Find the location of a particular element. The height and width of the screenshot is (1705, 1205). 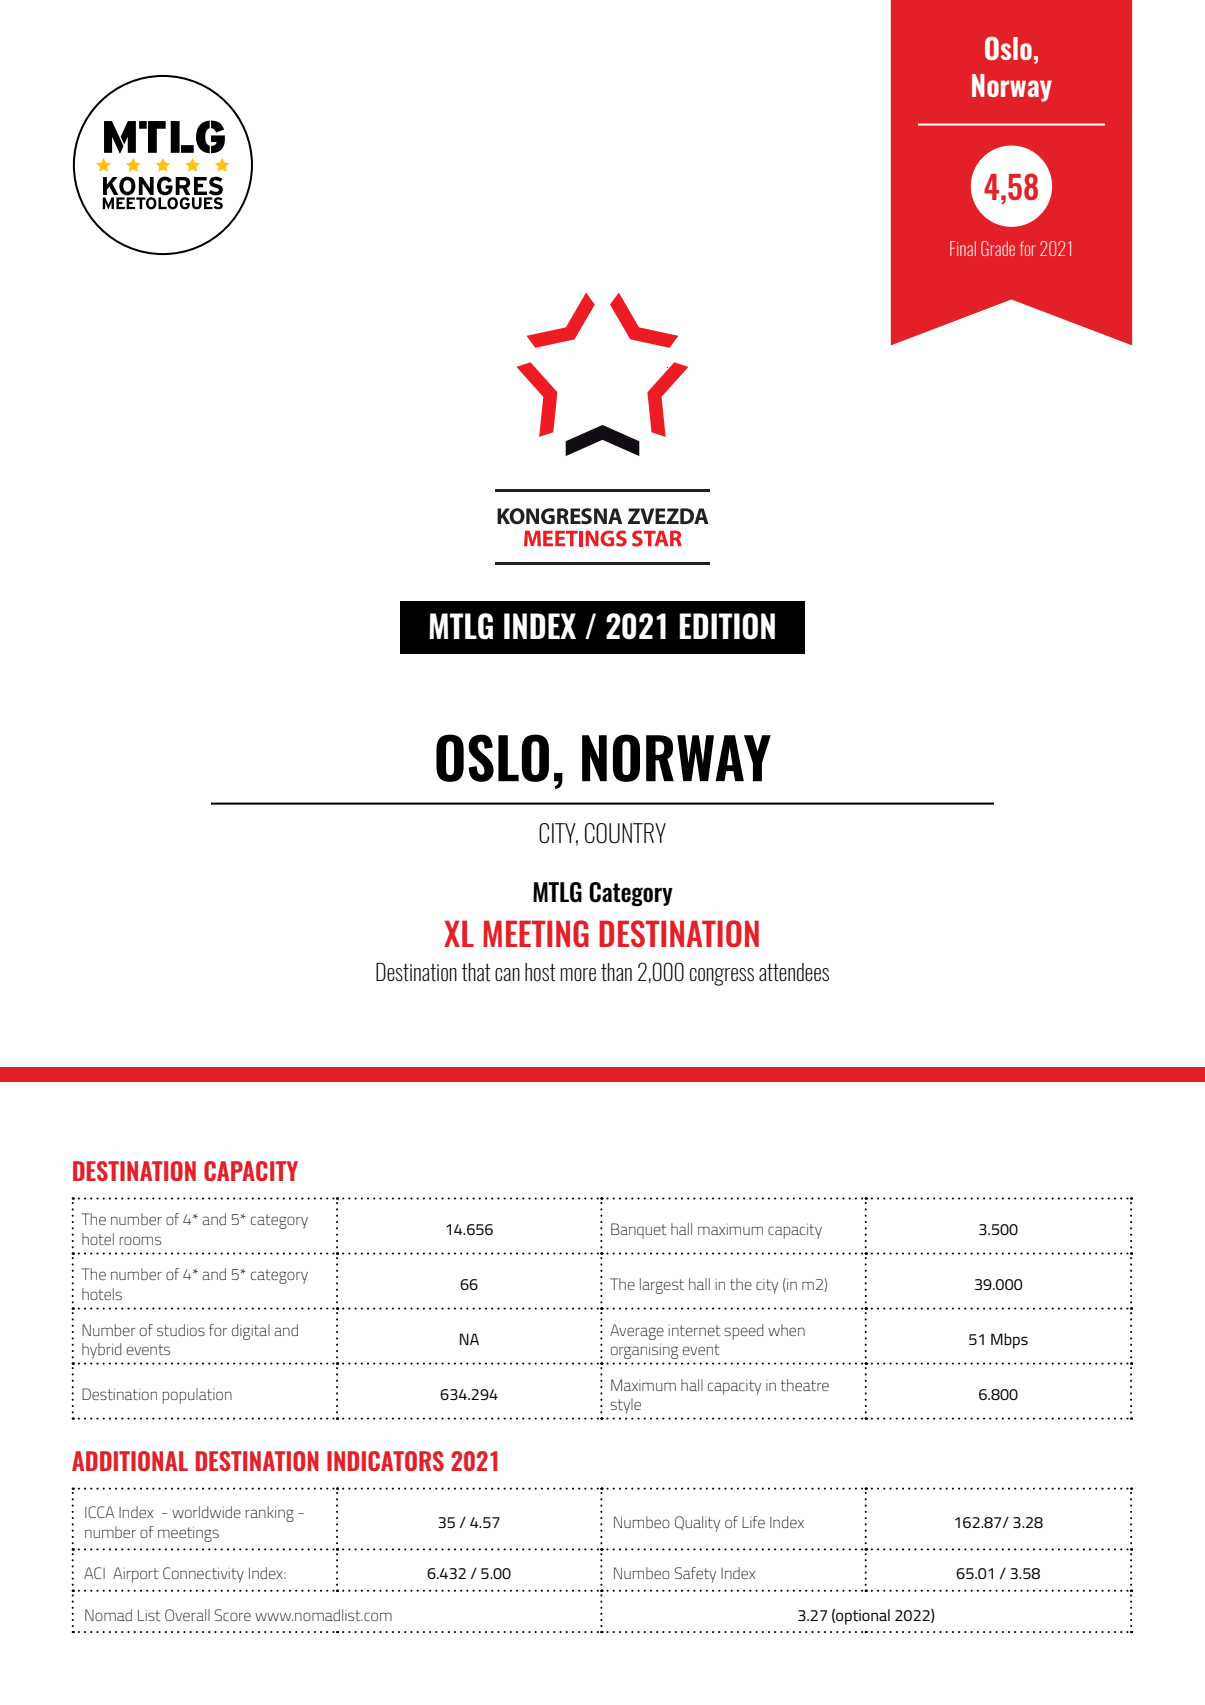

Grade is located at coordinates (998, 248).
